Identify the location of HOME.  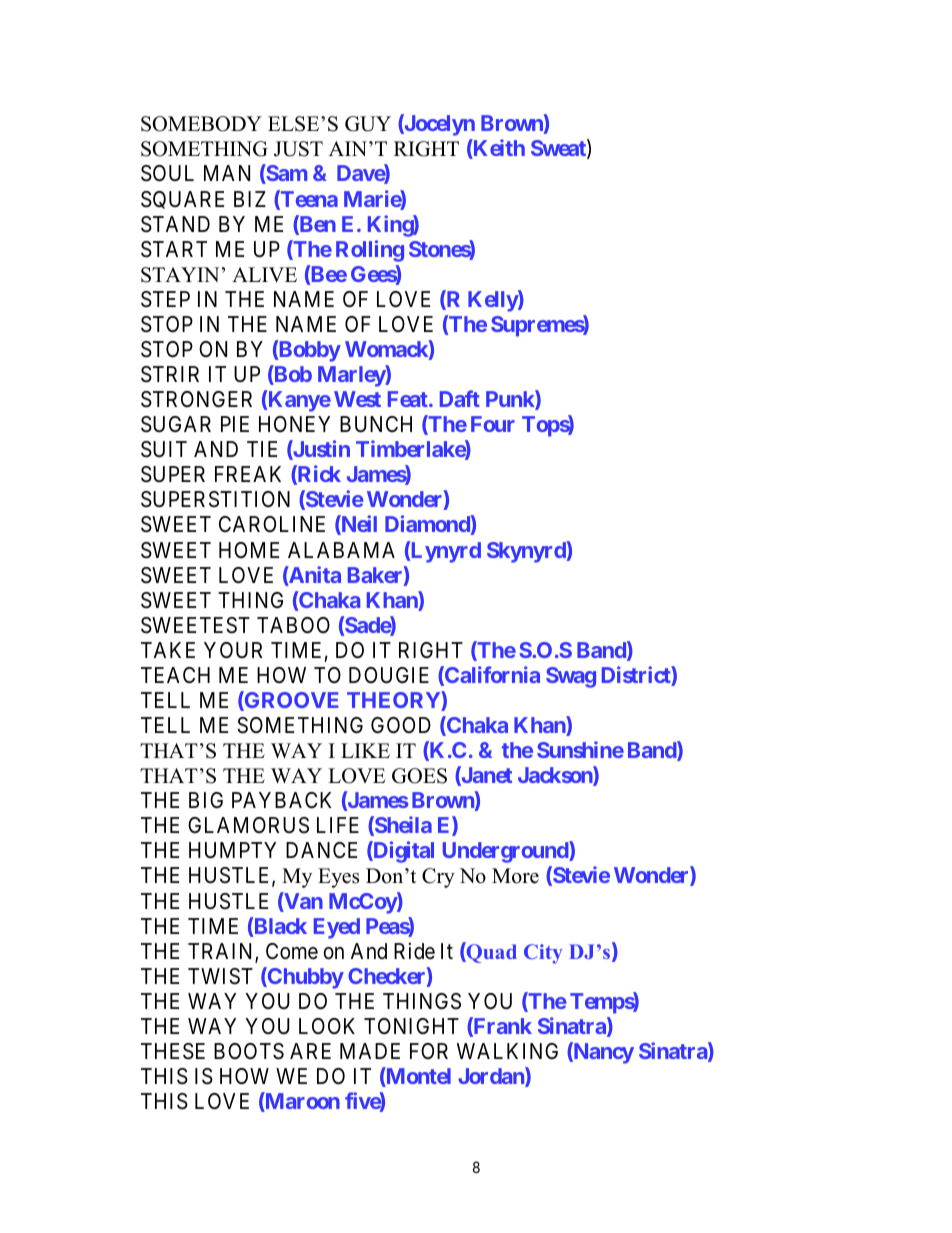
(249, 550).
